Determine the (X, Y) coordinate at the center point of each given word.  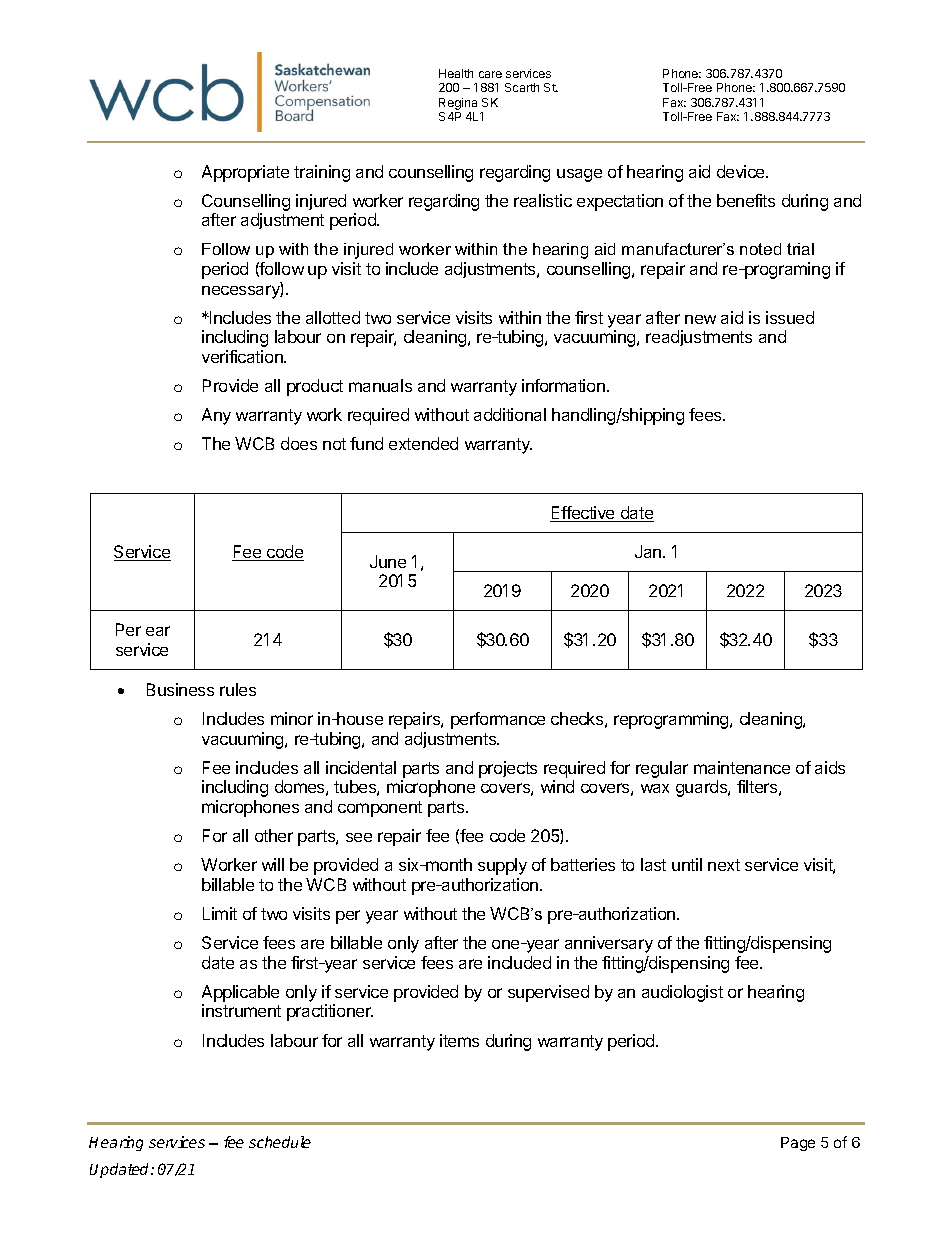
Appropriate (245, 173)
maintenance (742, 767)
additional (510, 414)
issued (790, 317)
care (490, 74)
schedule (280, 1142)
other (274, 835)
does (299, 443)
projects (508, 769)
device (742, 171)
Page (798, 1144)
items (459, 1040)
